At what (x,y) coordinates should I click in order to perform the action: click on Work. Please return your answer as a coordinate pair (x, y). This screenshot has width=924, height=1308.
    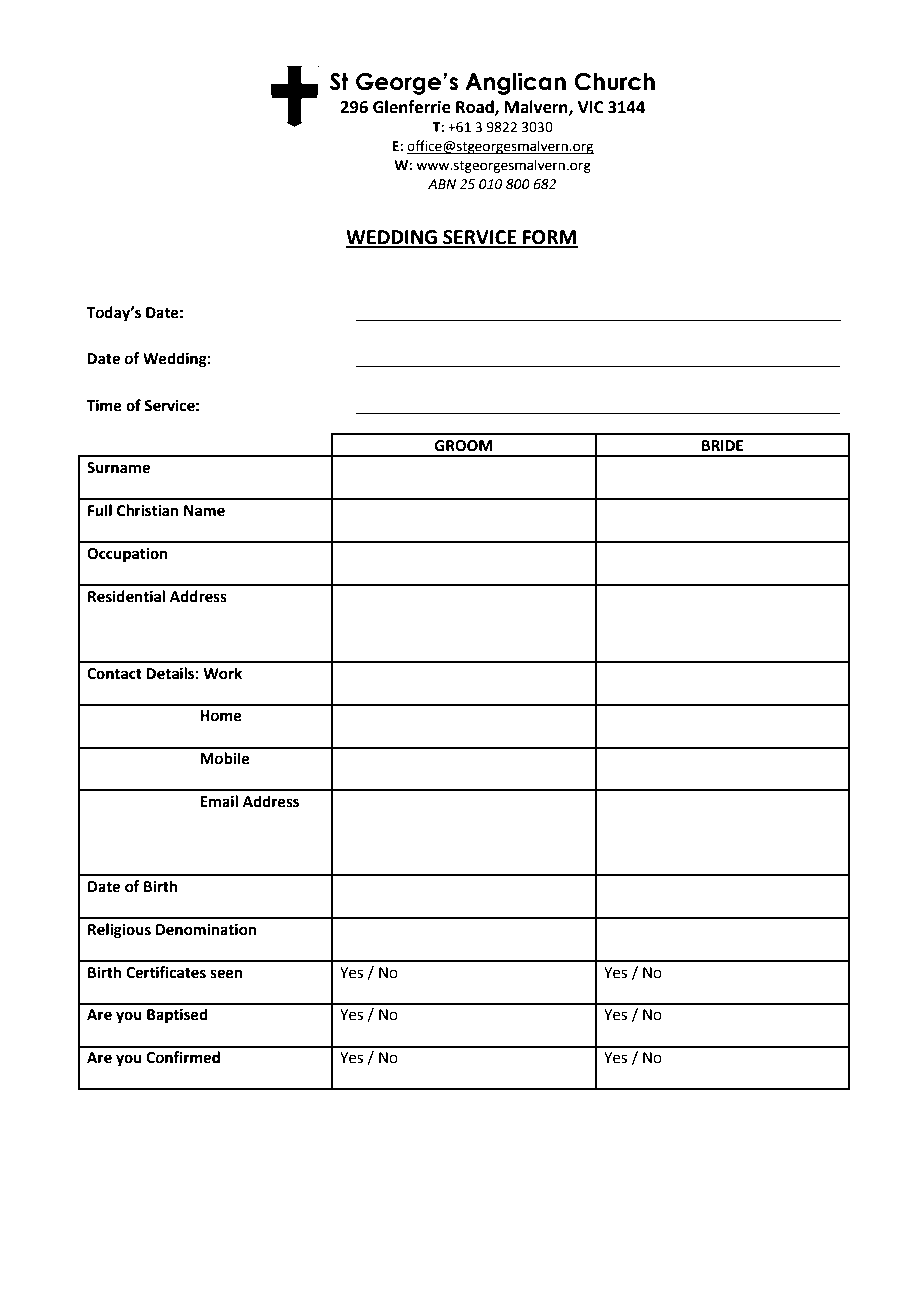
    Looking at the image, I should click on (222, 673).
